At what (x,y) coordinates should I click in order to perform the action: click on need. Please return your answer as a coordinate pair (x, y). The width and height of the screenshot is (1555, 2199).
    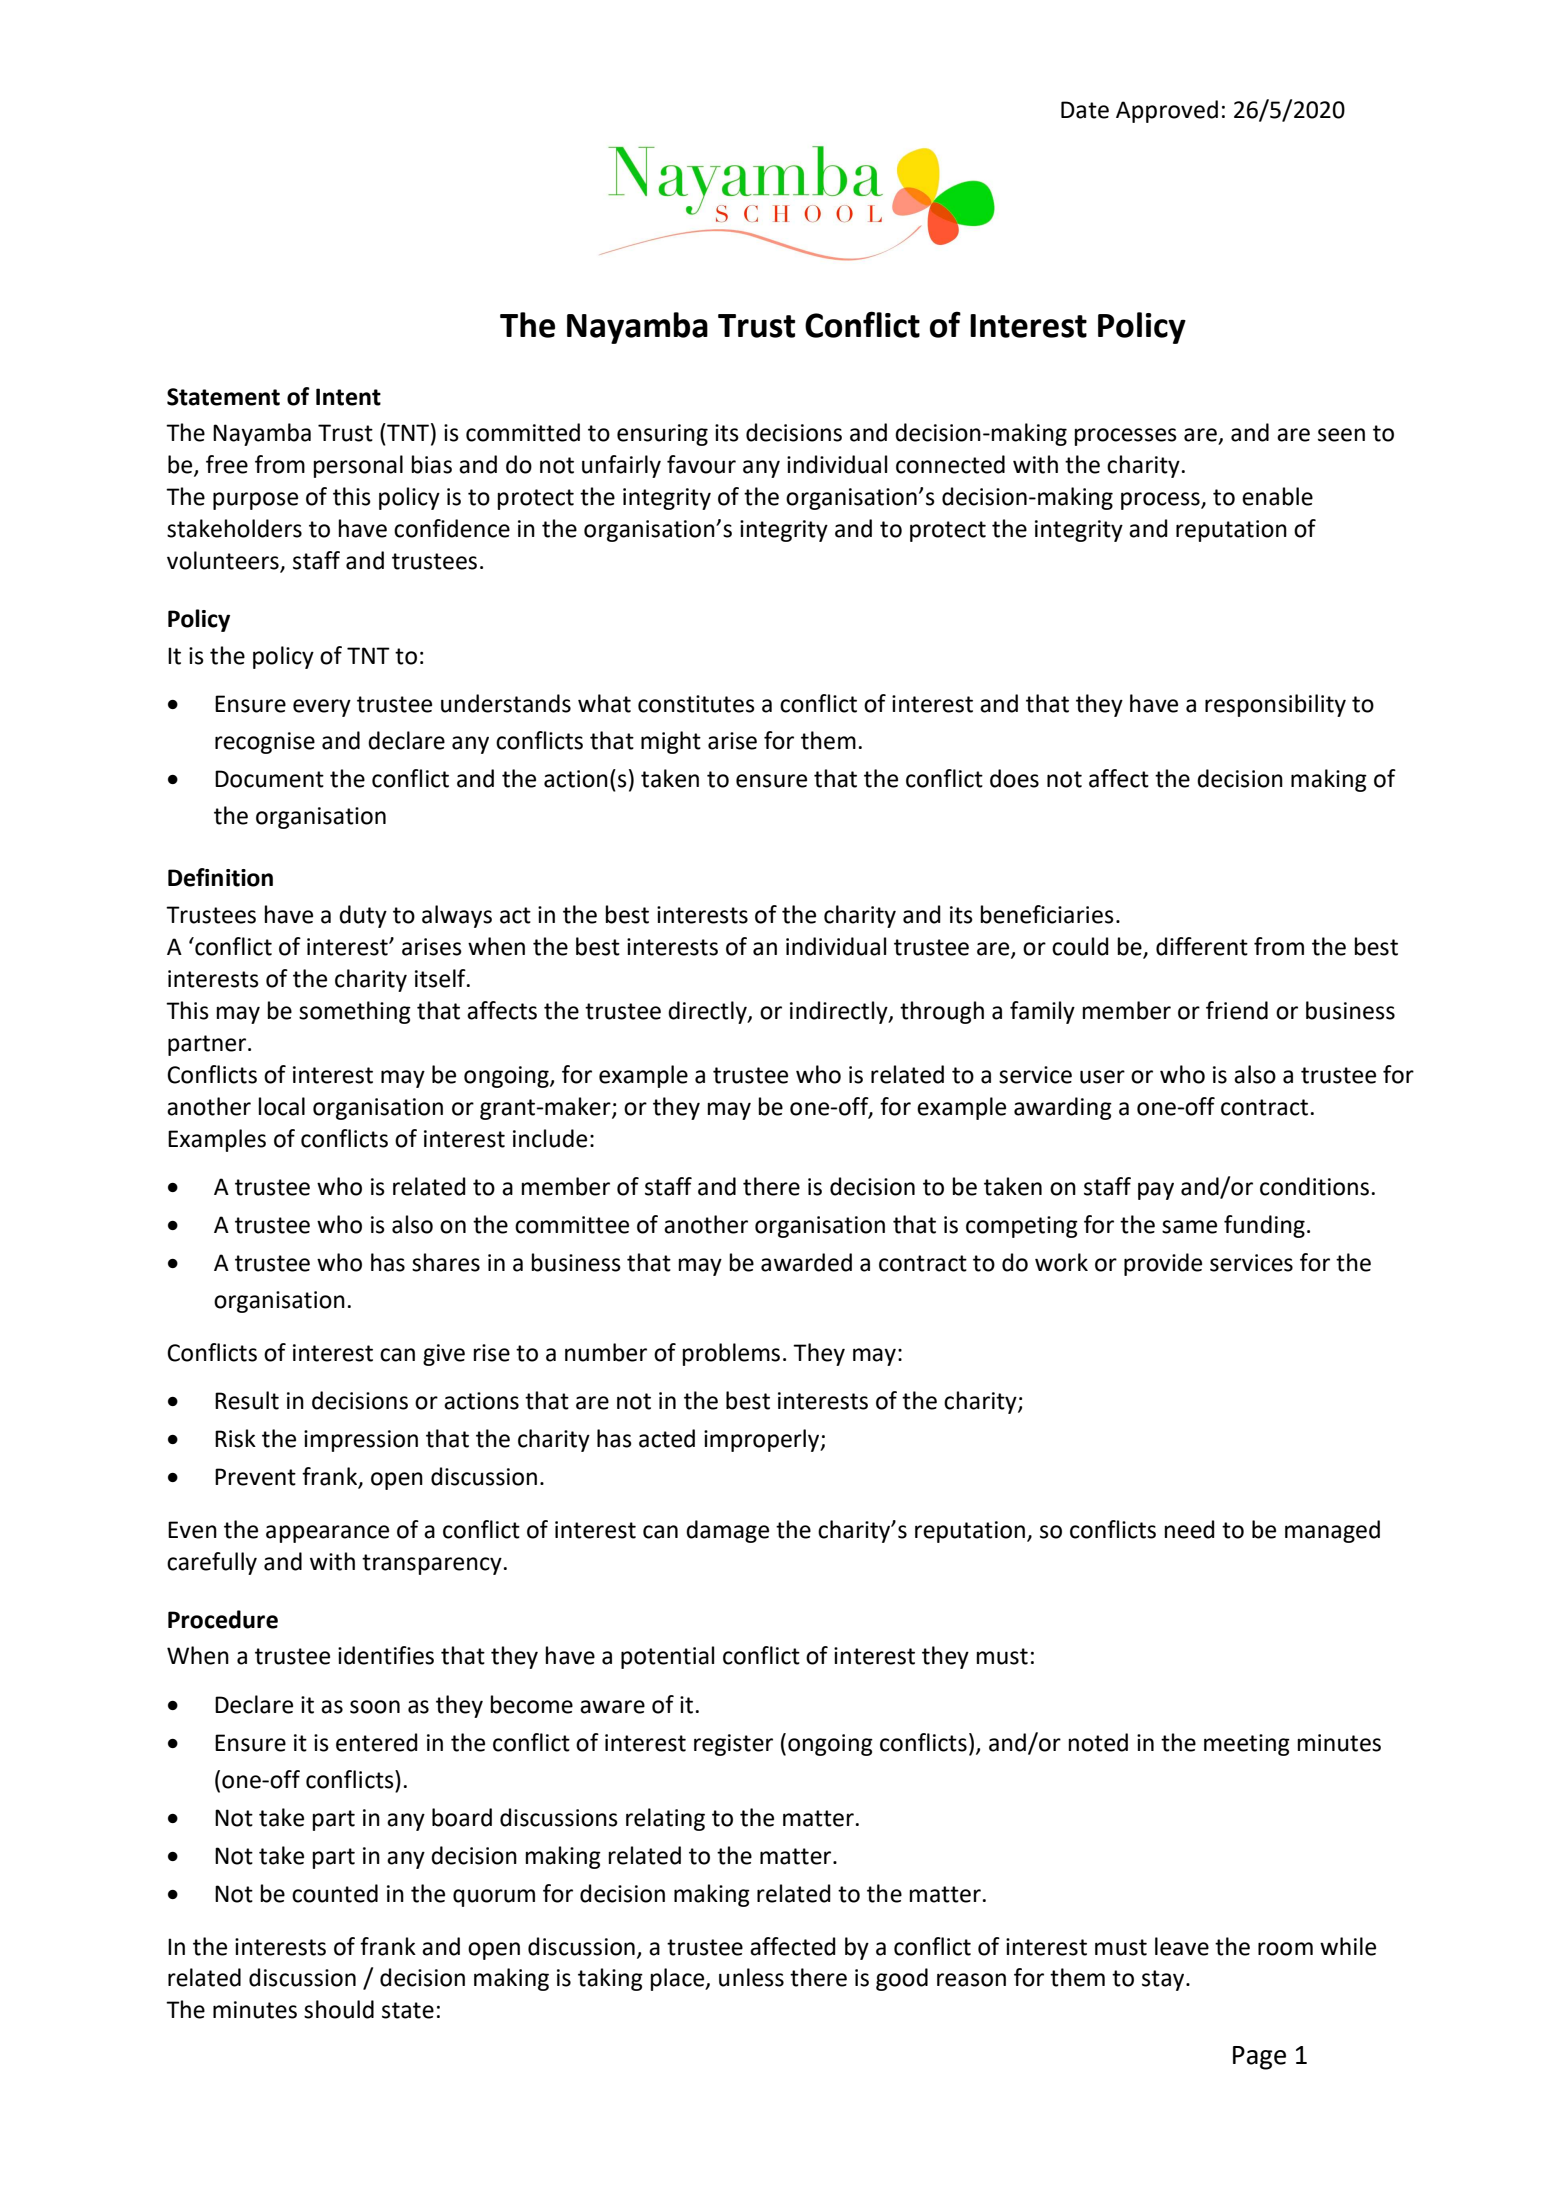
    Looking at the image, I should click on (1190, 1529).
